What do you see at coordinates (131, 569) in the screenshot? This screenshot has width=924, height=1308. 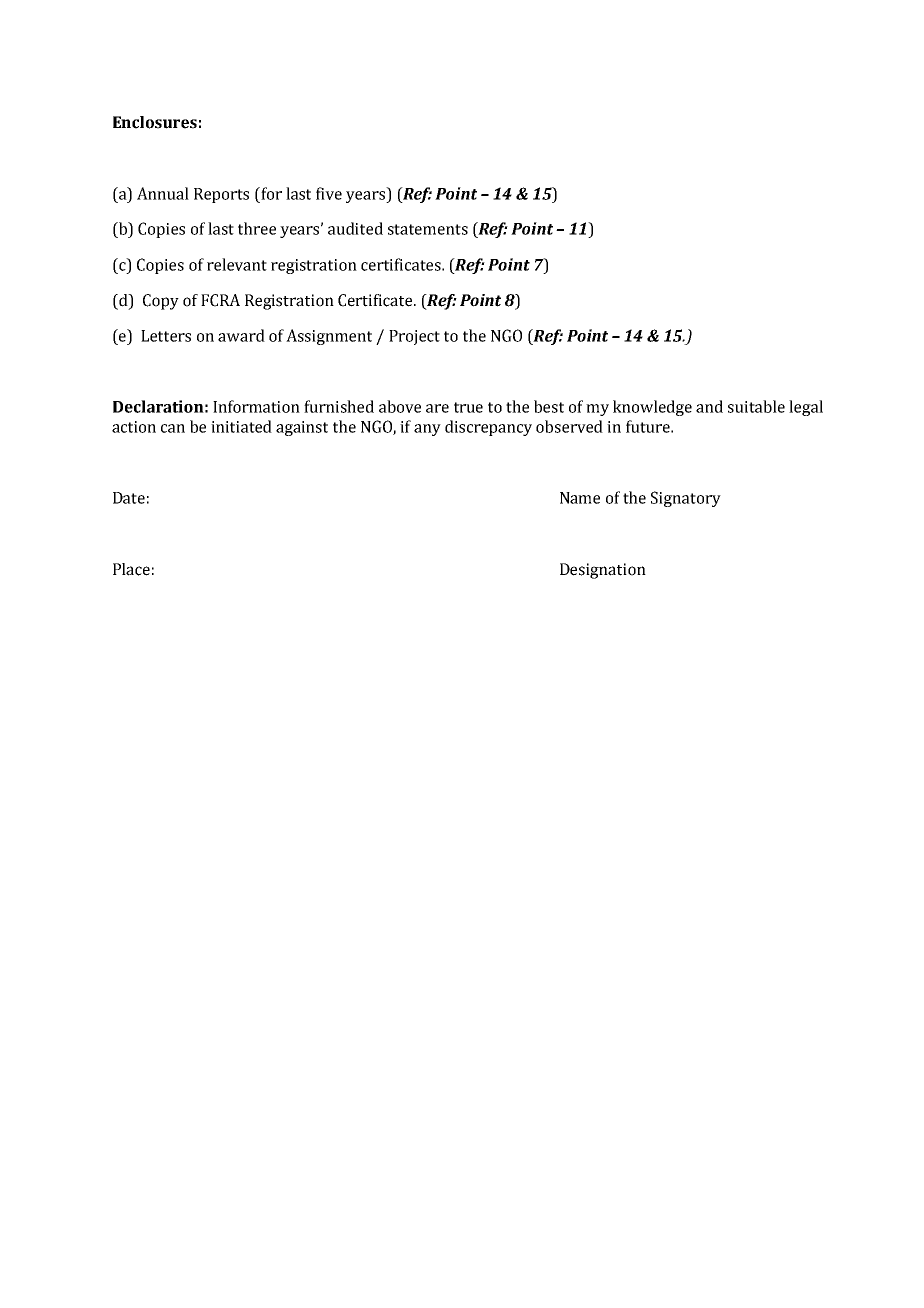 I see `Place` at bounding box center [131, 569].
